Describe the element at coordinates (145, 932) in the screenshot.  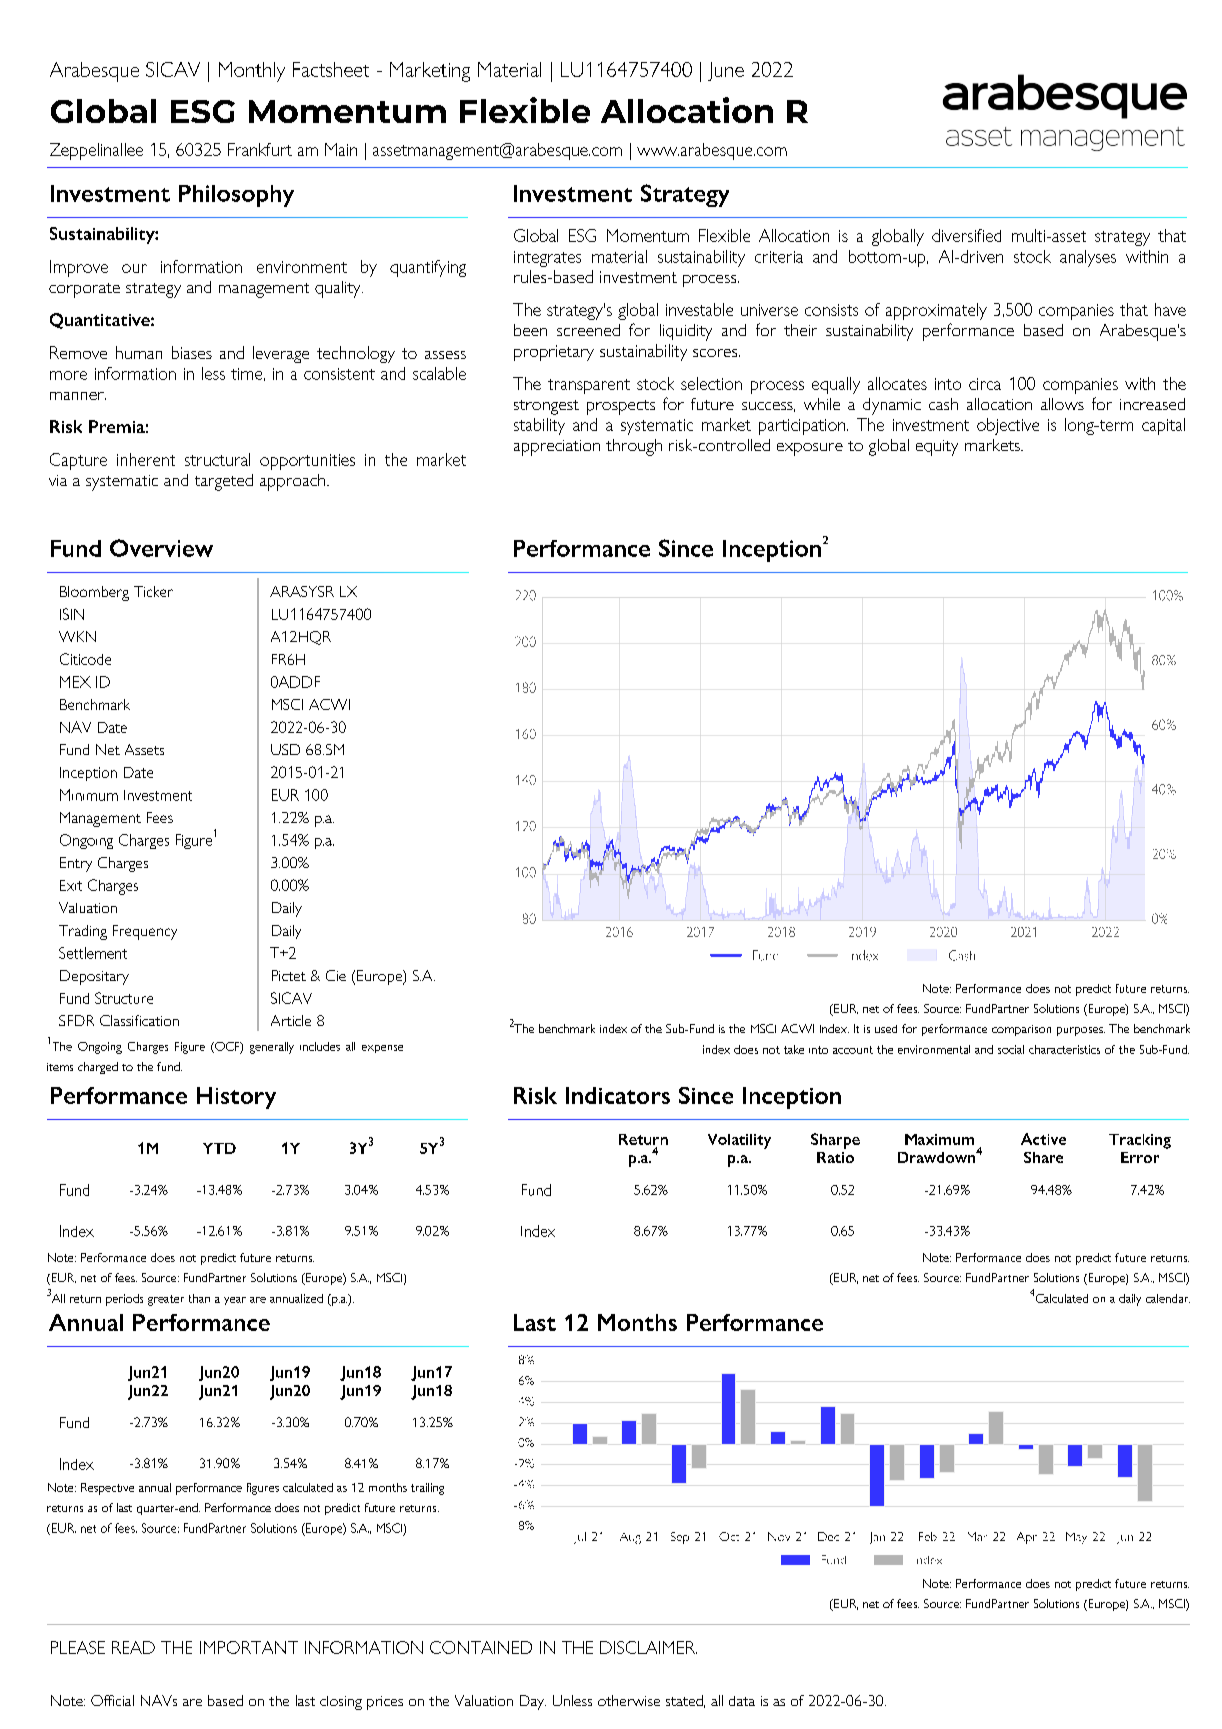
I see `Frequency` at that location.
